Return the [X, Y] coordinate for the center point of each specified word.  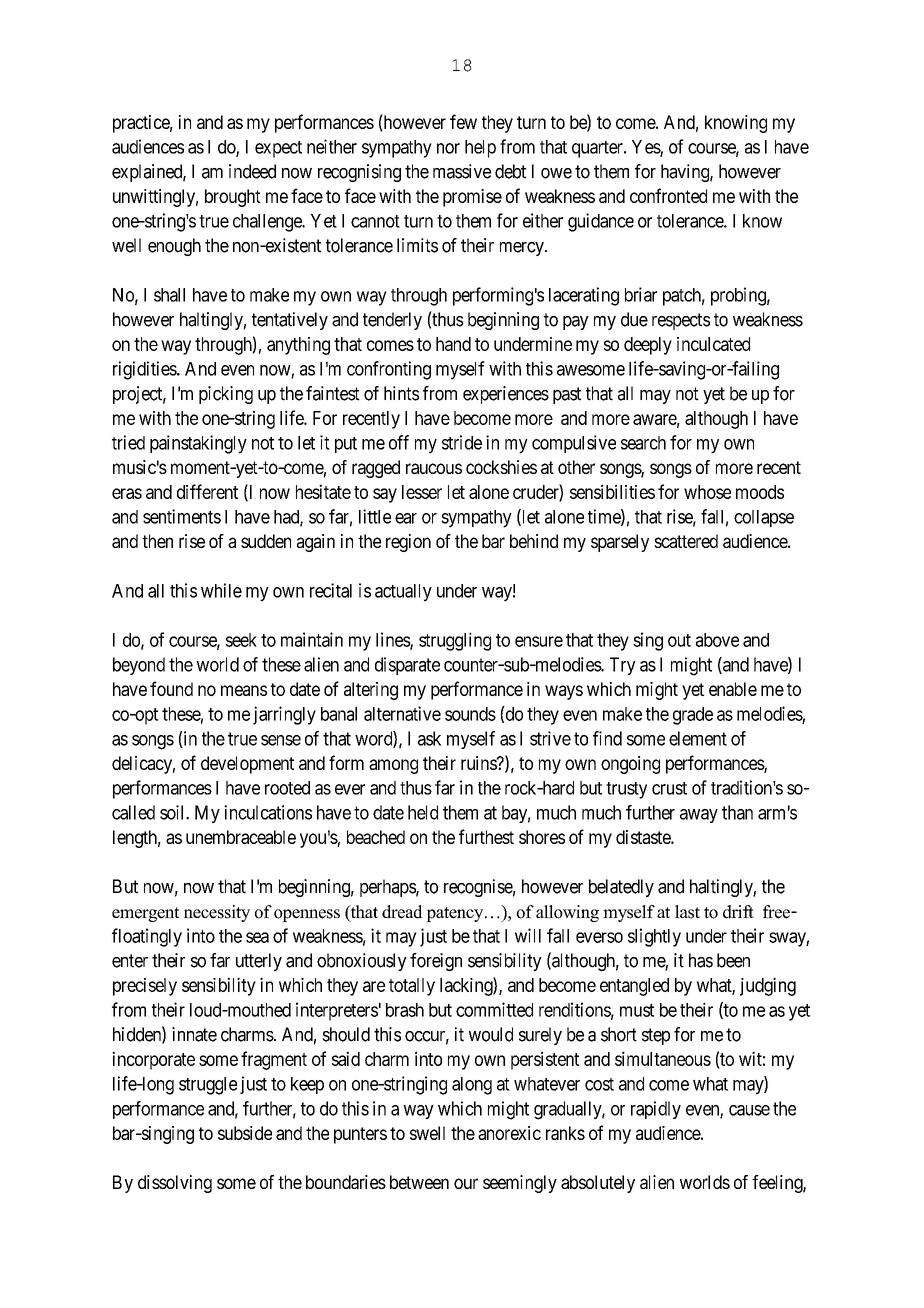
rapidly [656, 1110]
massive [462, 171]
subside [245, 1133]
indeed [252, 171]
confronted [668, 195]
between [419, 1182]
